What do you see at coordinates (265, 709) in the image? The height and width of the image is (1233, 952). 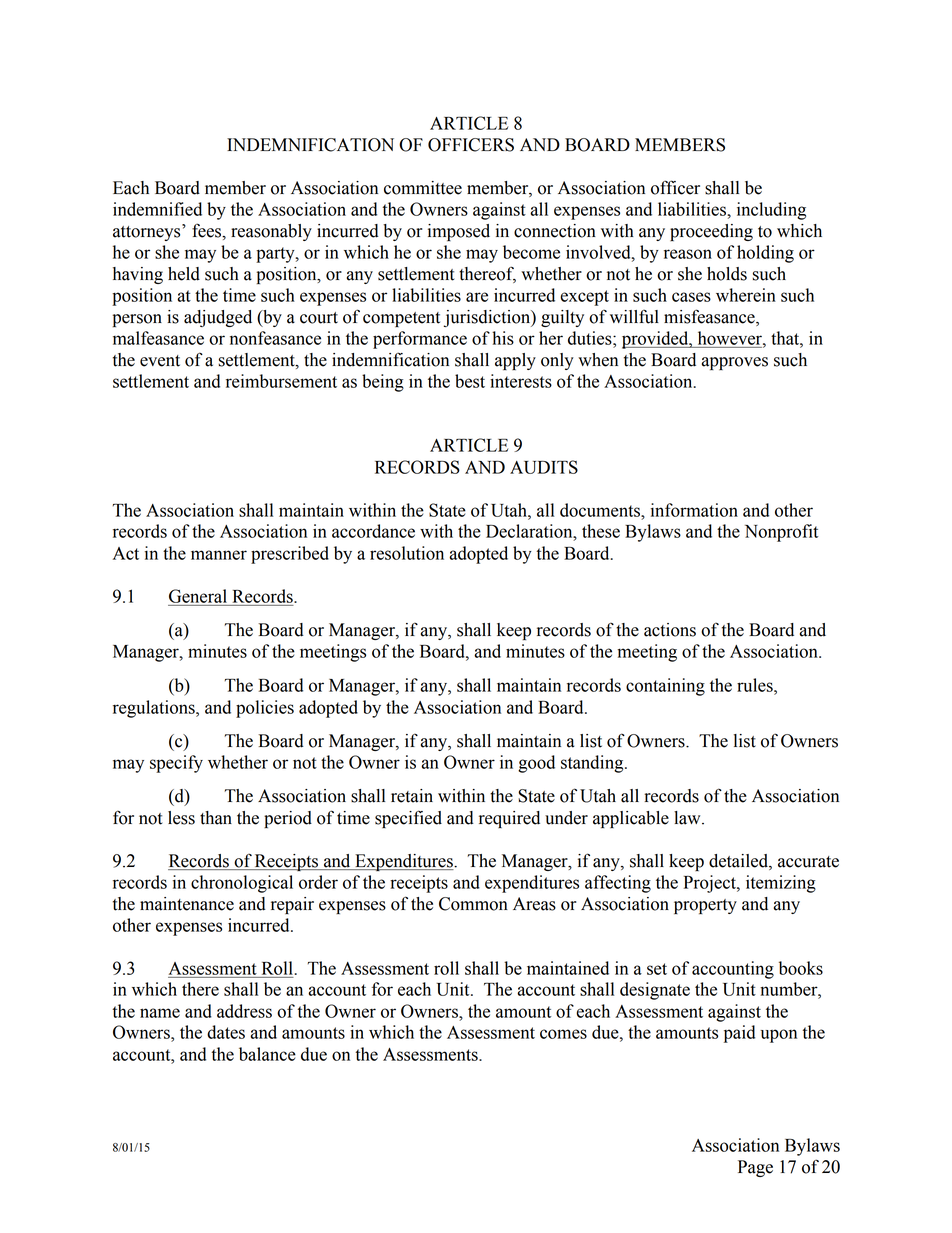 I see `policies` at bounding box center [265, 709].
